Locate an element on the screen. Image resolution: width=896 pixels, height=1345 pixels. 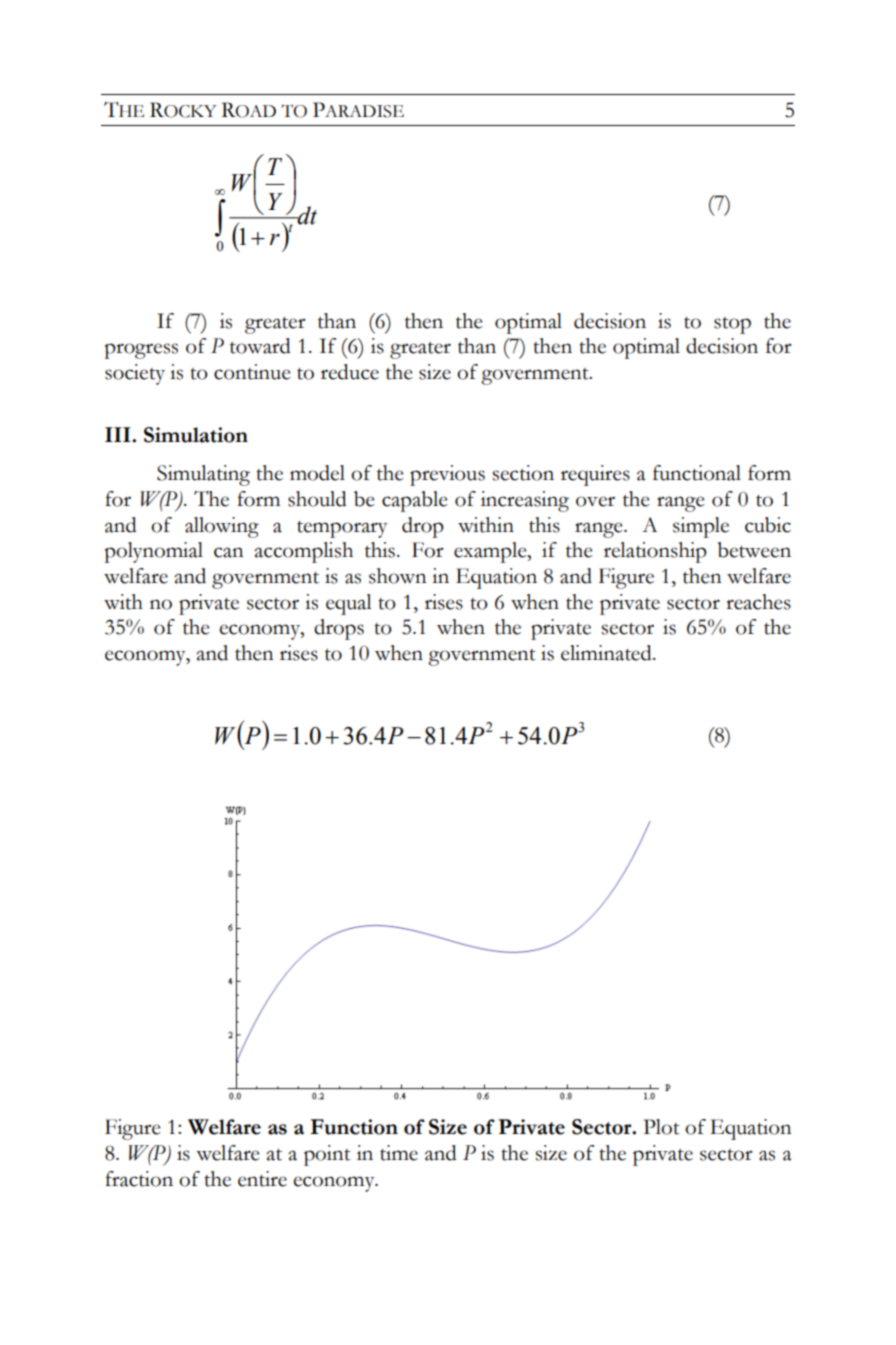
reaches is located at coordinates (758, 602).
